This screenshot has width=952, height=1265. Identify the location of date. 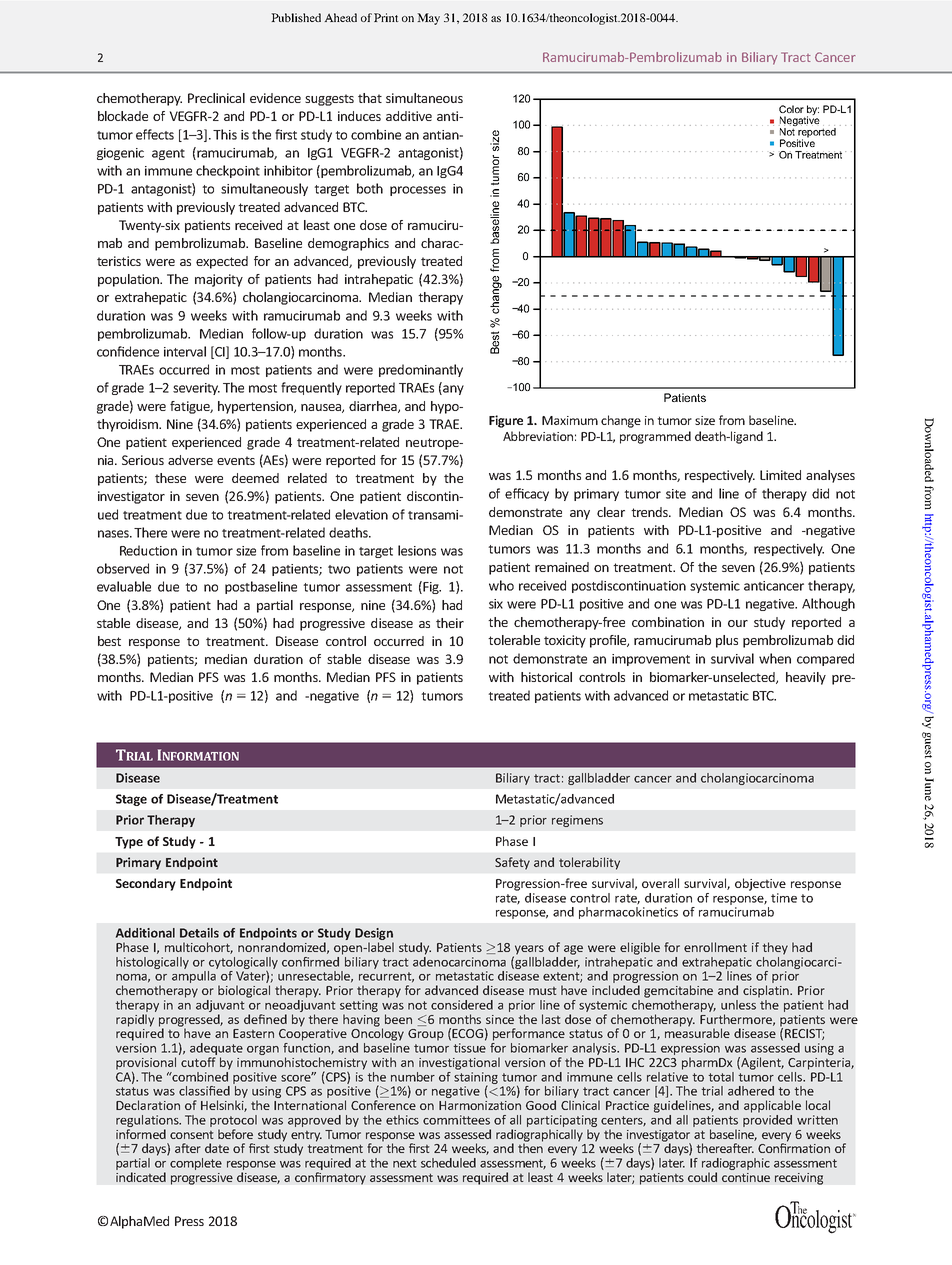
(217, 1148).
